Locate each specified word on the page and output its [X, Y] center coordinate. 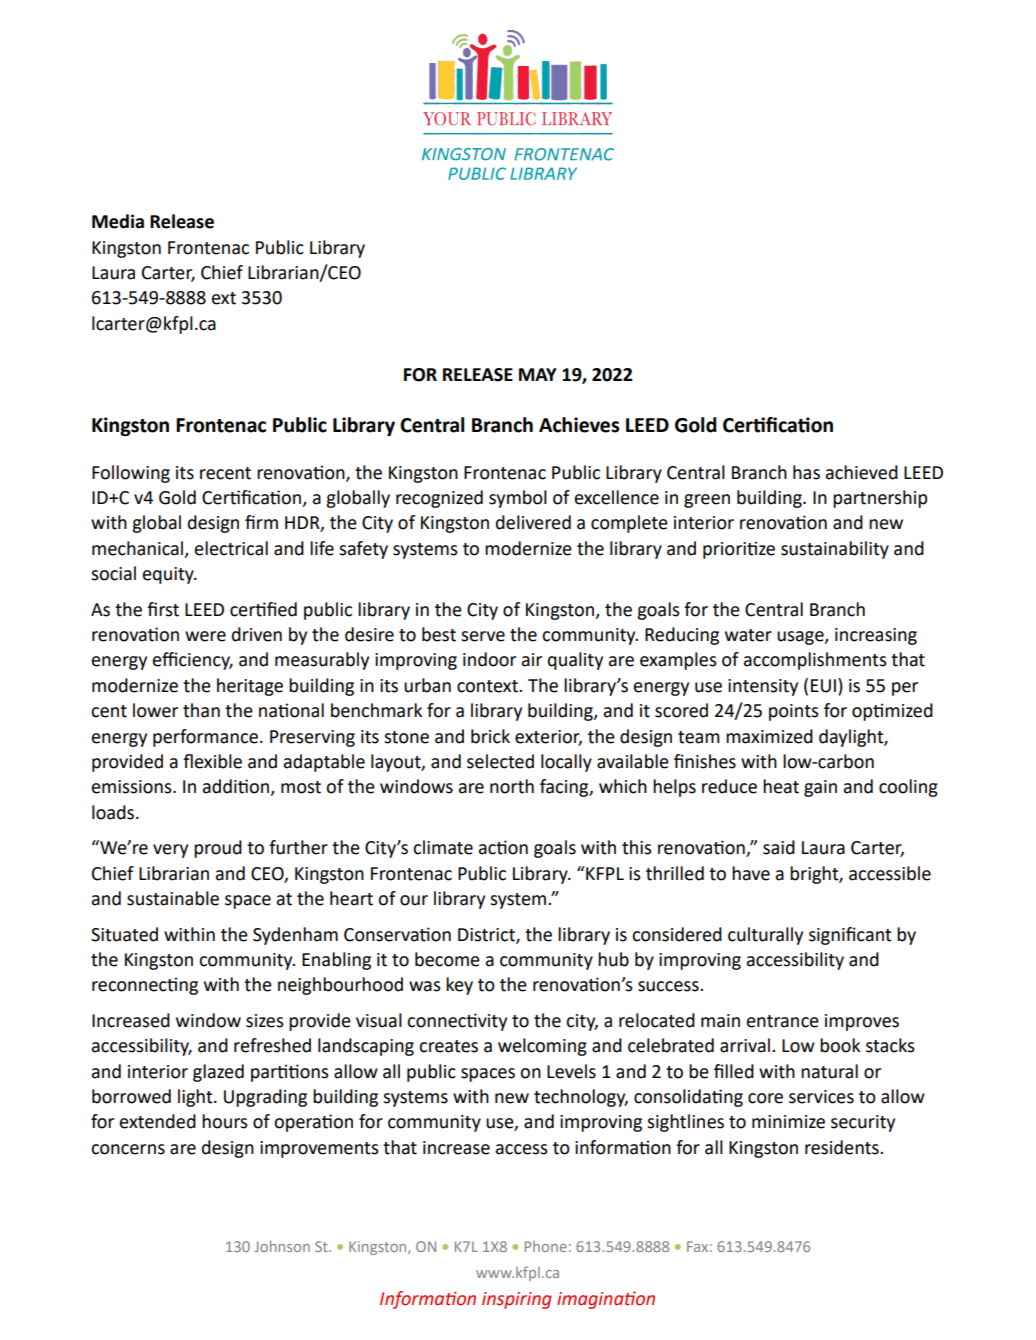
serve [483, 636]
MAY [538, 374]
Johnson [282, 1246]
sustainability [835, 550]
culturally [765, 936]
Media [118, 221]
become [447, 959]
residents [843, 1147]
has [806, 472]
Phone [546, 1246]
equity [169, 575]
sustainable [173, 898]
